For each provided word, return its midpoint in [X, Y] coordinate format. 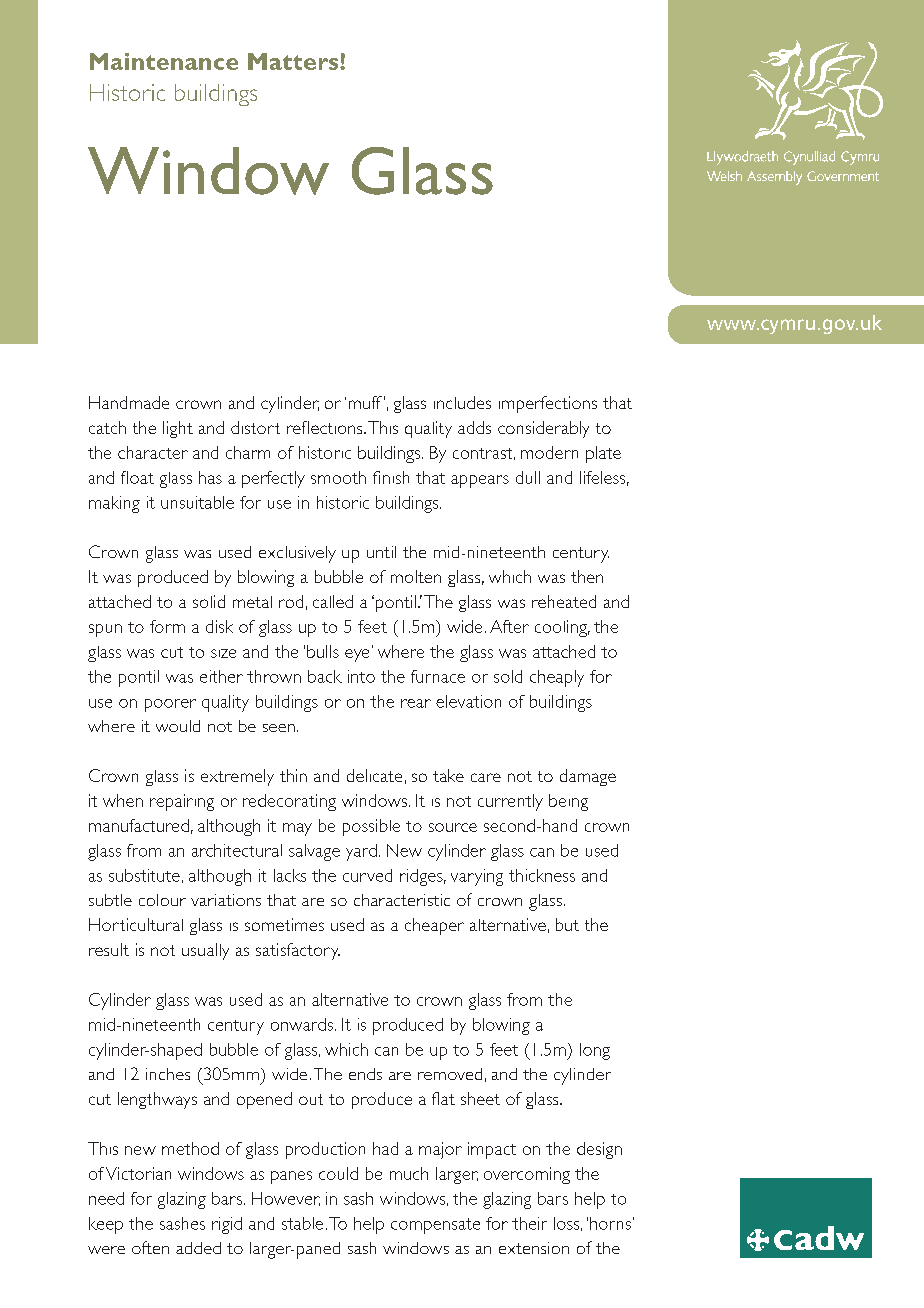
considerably [543, 429]
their [529, 1223]
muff [365, 402]
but [567, 924]
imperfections [548, 404]
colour [162, 900]
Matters [294, 61]
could [338, 1173]
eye [357, 655]
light [178, 429]
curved [367, 875]
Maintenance [164, 61]
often [150, 1247]
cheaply [557, 678]
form [167, 626]
